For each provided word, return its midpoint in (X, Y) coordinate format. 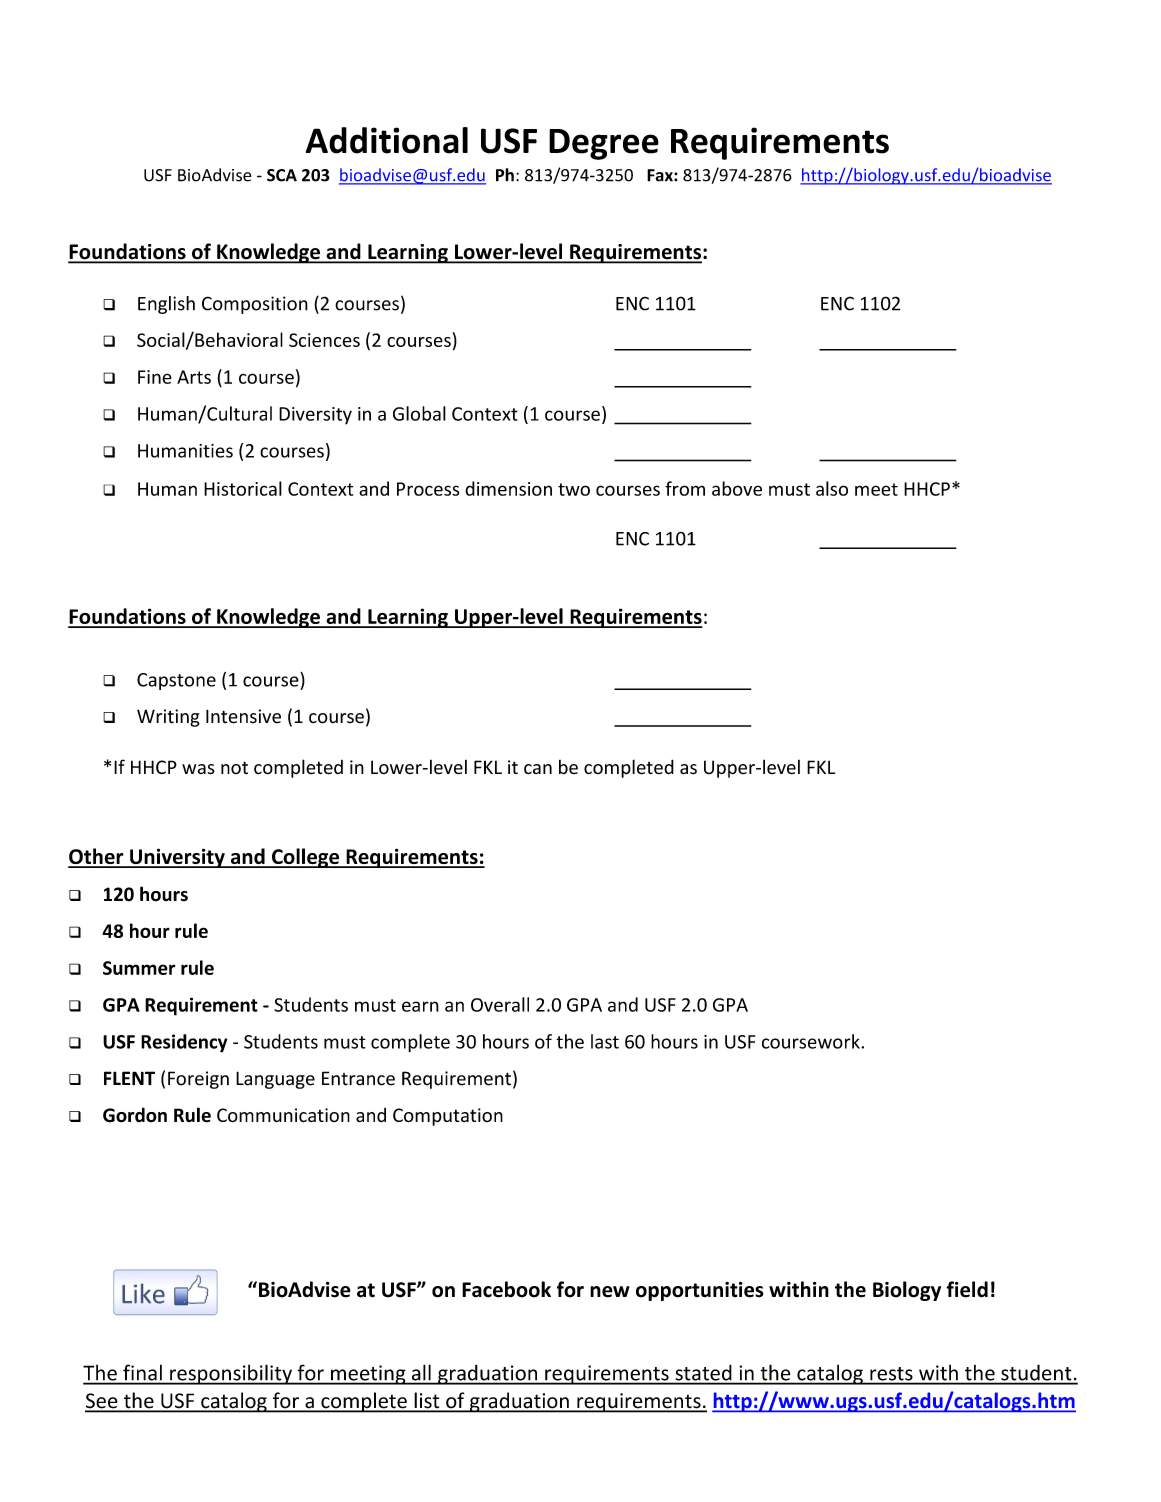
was (198, 769)
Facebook (506, 1289)
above (737, 488)
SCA (282, 175)
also (832, 488)
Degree (604, 144)
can (538, 769)
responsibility (231, 1374)
